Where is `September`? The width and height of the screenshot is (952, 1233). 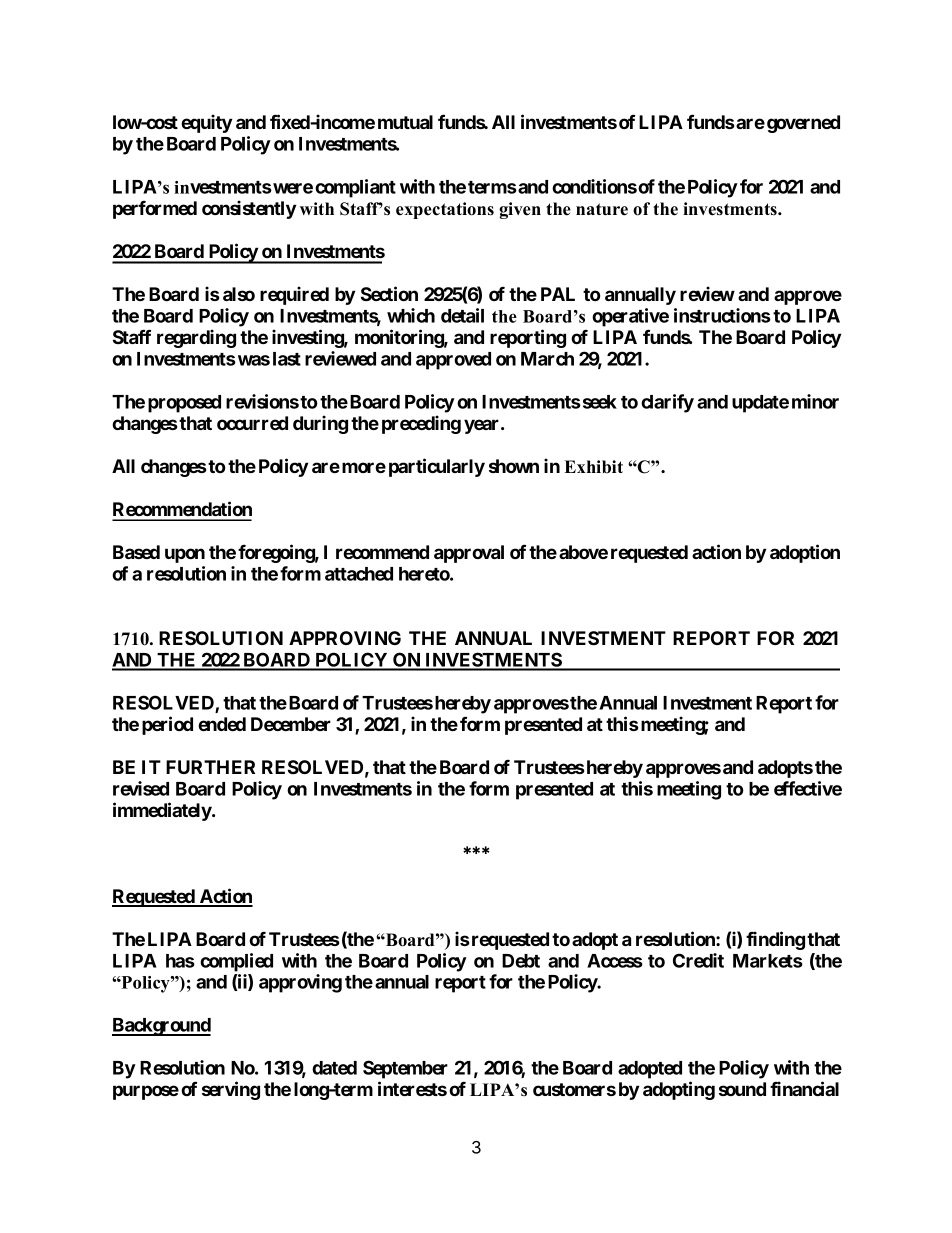 September is located at coordinates (405, 1069).
